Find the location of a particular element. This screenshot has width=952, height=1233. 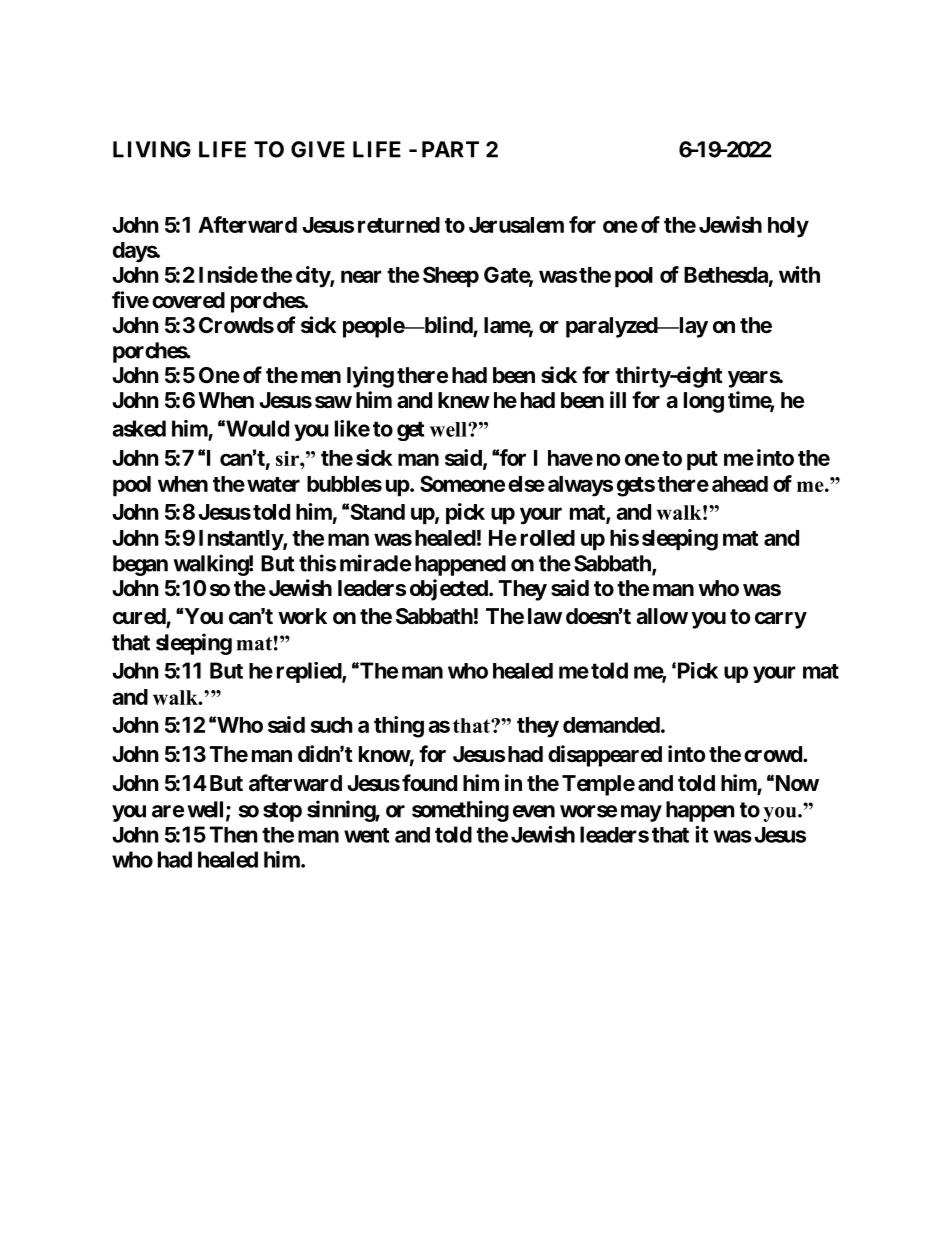

ill is located at coordinates (618, 399).
